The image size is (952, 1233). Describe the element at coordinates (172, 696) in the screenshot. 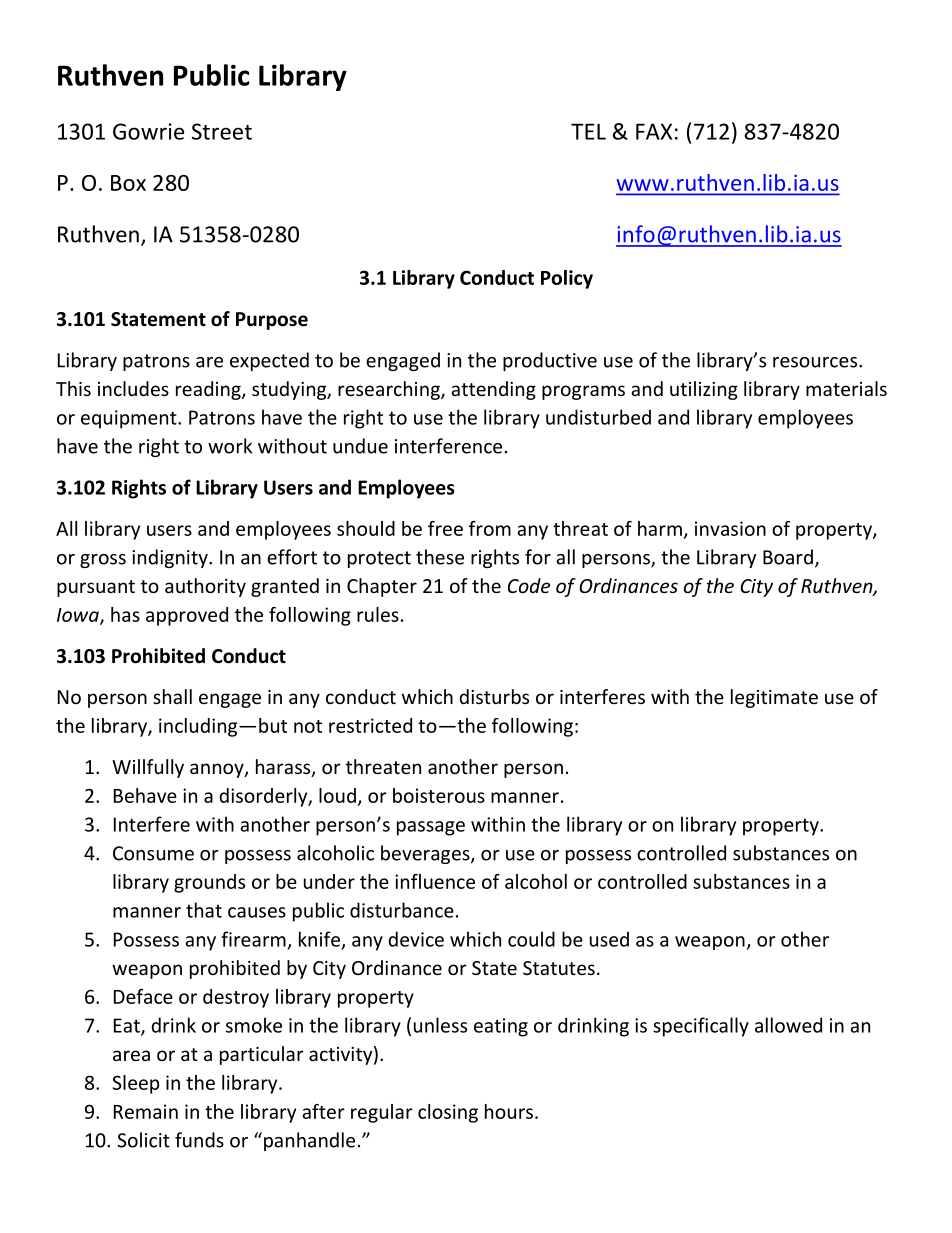

I see `shall` at that location.
